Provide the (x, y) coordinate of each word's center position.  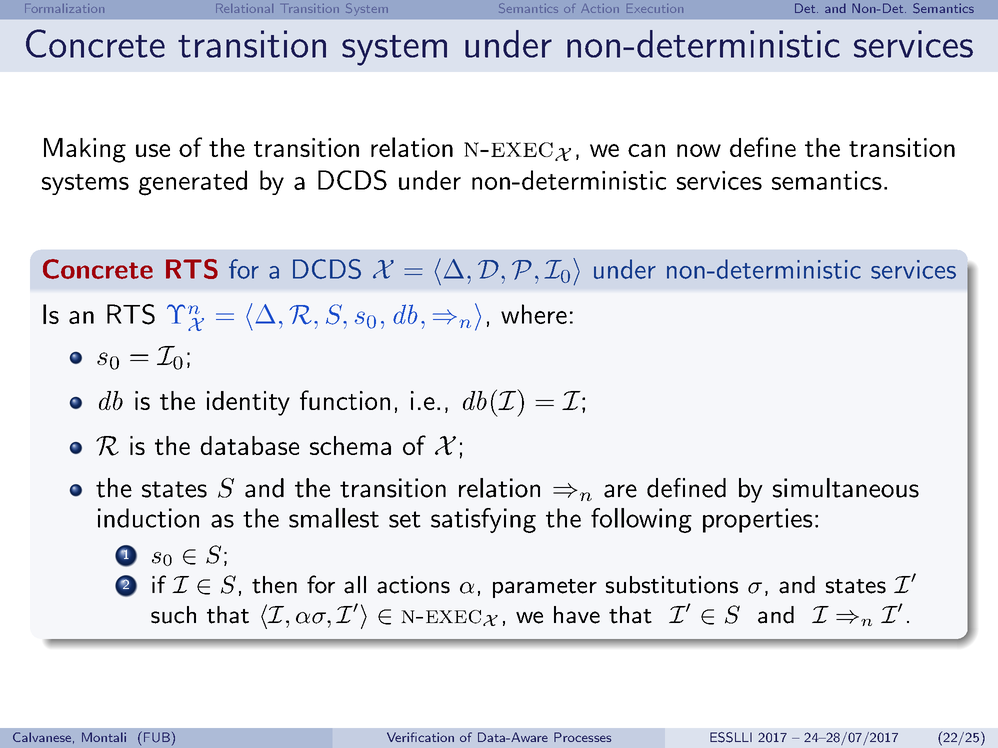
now (699, 150)
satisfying (483, 520)
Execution (655, 8)
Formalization (64, 8)
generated (193, 183)
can (646, 150)
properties (758, 520)
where (534, 314)
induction (148, 518)
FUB (155, 737)
